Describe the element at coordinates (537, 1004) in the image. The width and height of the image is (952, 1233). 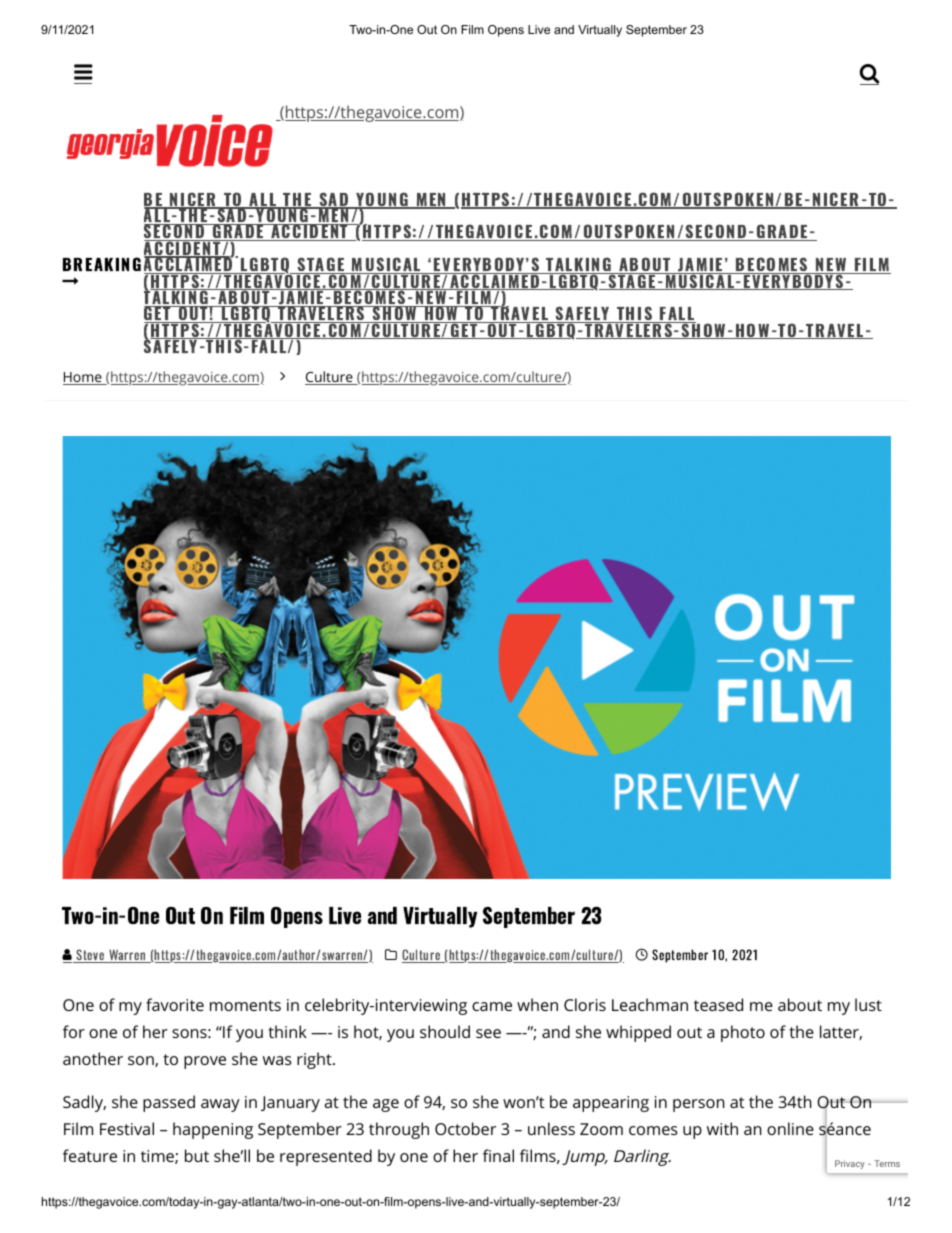
I see `when` at that location.
